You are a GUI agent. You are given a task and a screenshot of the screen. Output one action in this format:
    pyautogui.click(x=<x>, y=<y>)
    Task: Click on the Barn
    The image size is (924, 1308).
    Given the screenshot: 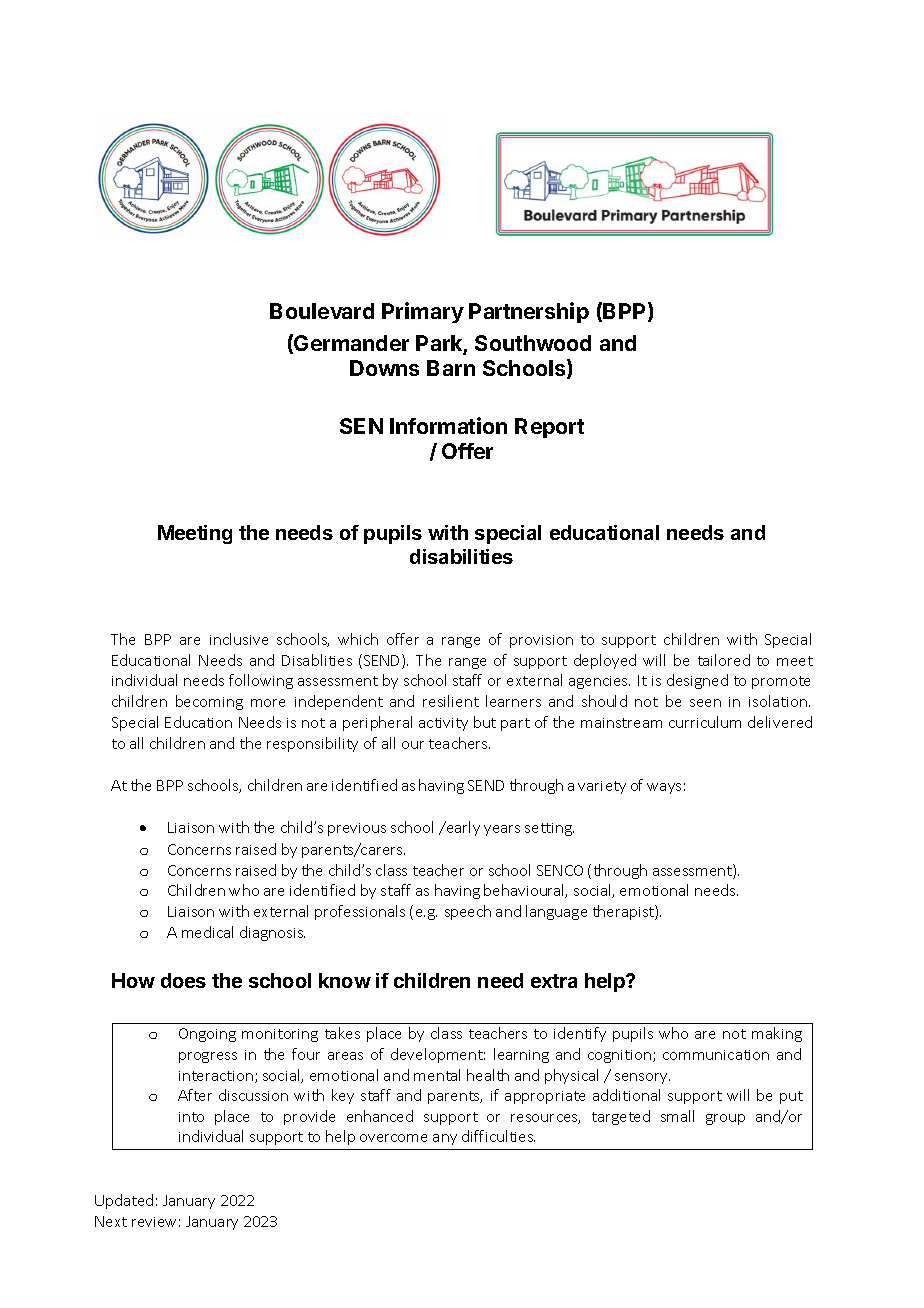 What is the action you would take?
    pyautogui.click(x=451, y=368)
